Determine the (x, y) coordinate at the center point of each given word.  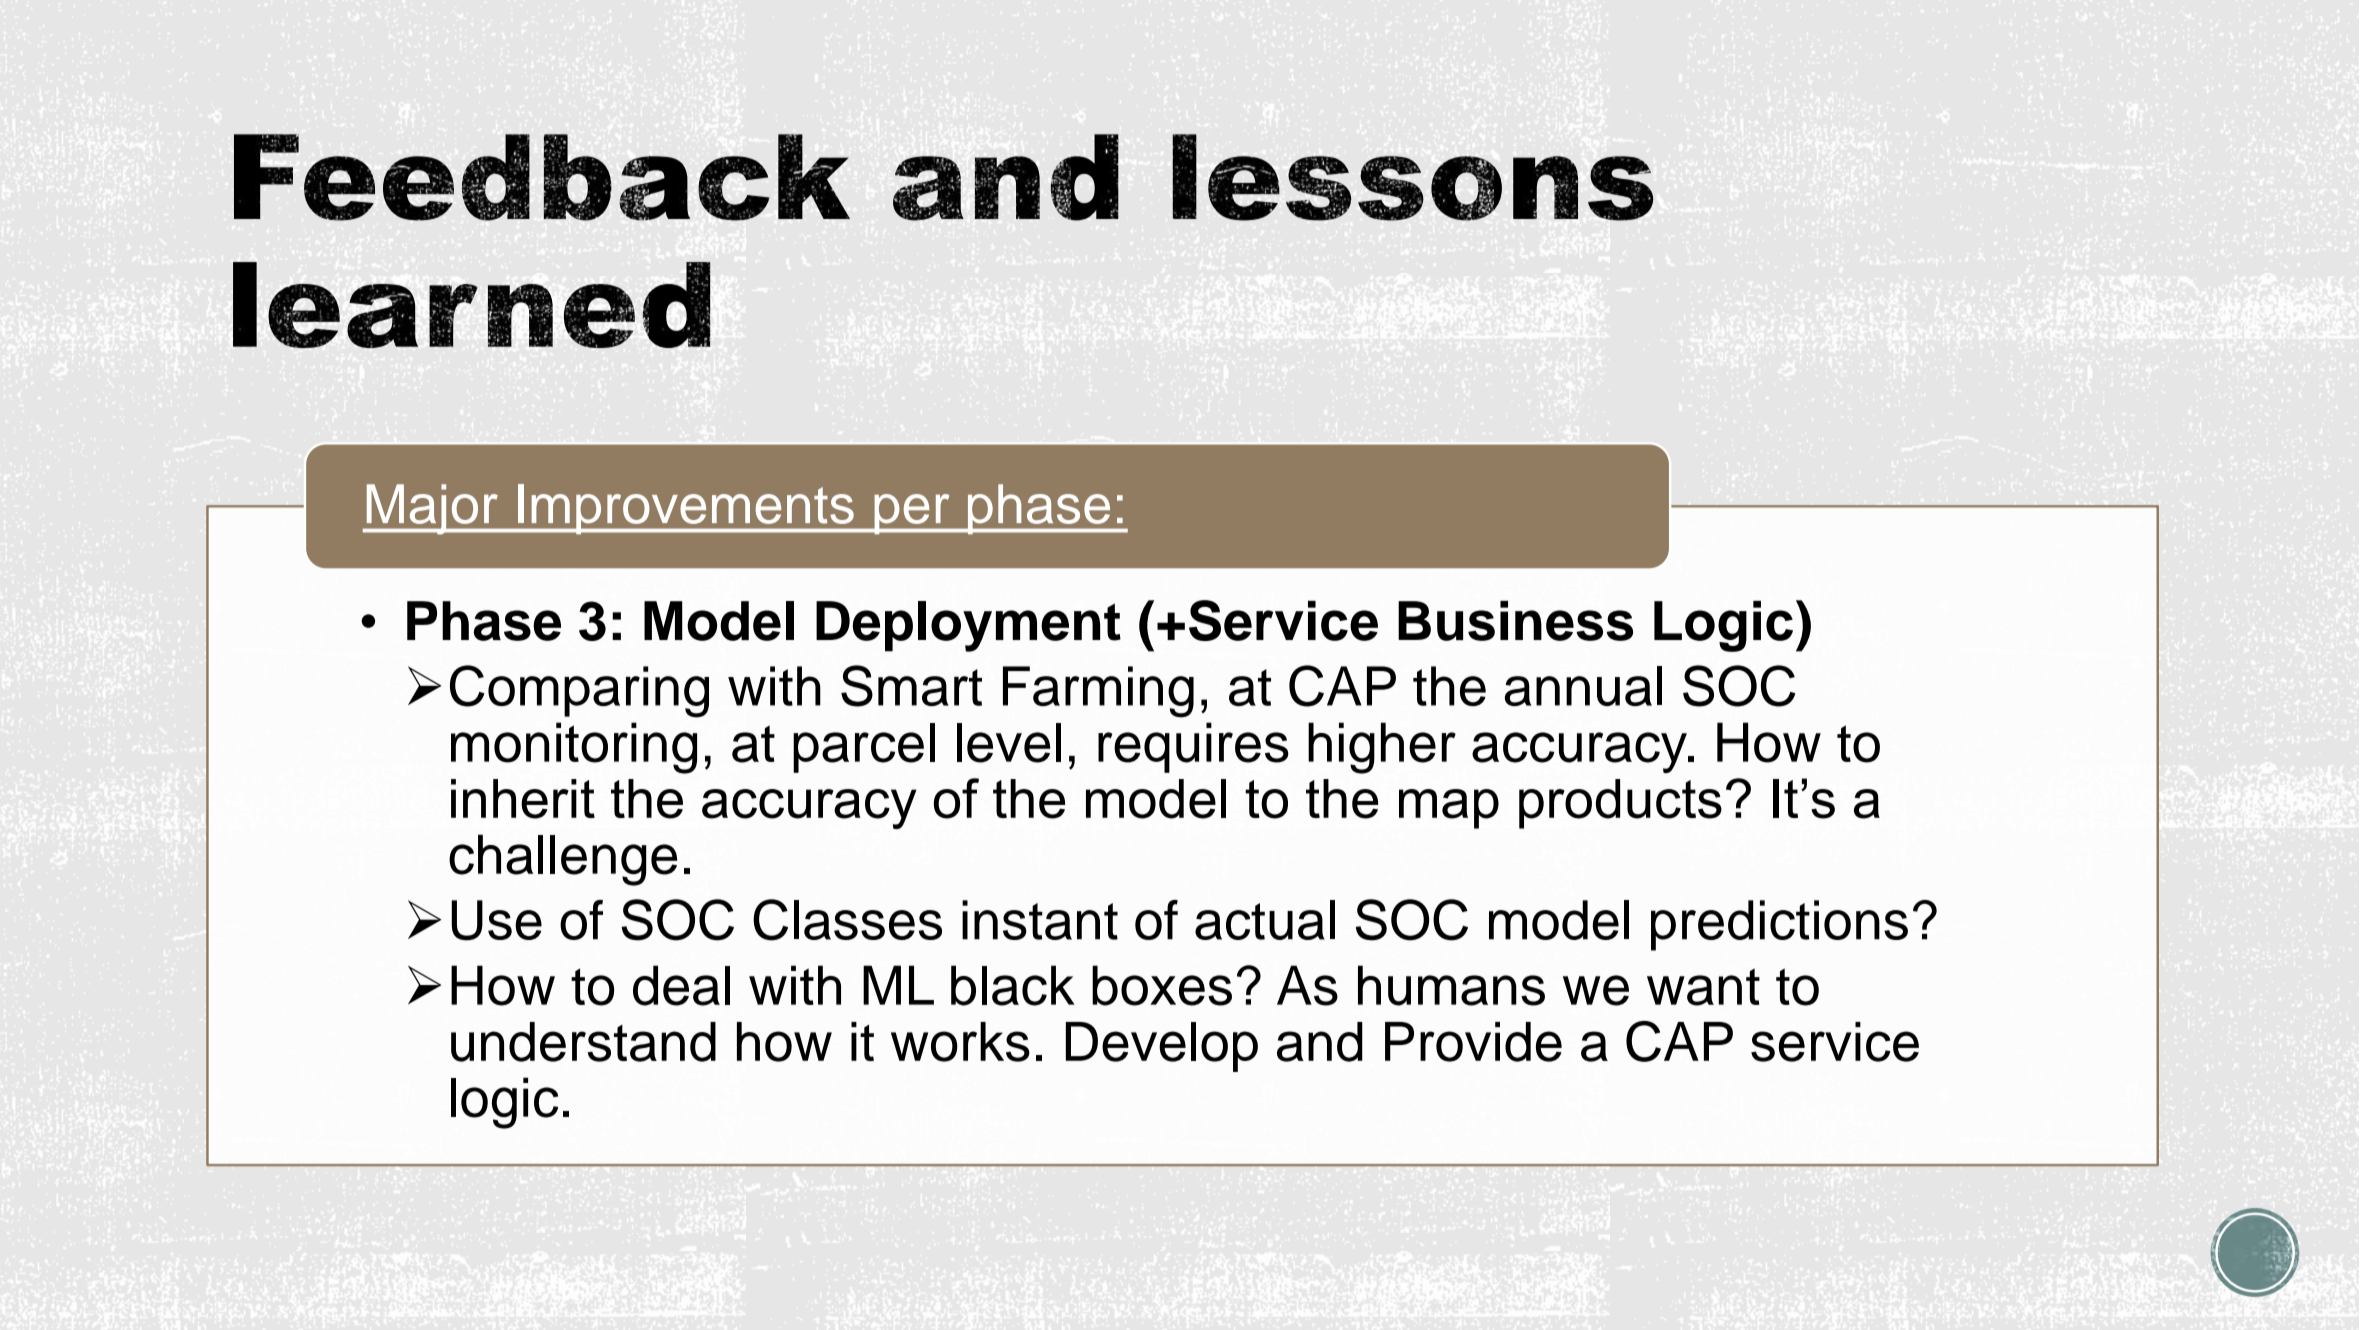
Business (1515, 621)
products (1620, 804)
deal (681, 985)
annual (1583, 686)
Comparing (579, 691)
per (912, 514)
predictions (1779, 925)
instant (1040, 920)
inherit (523, 799)
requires (1193, 747)
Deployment (968, 626)
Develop (1162, 1047)
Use (496, 920)
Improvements (686, 509)
